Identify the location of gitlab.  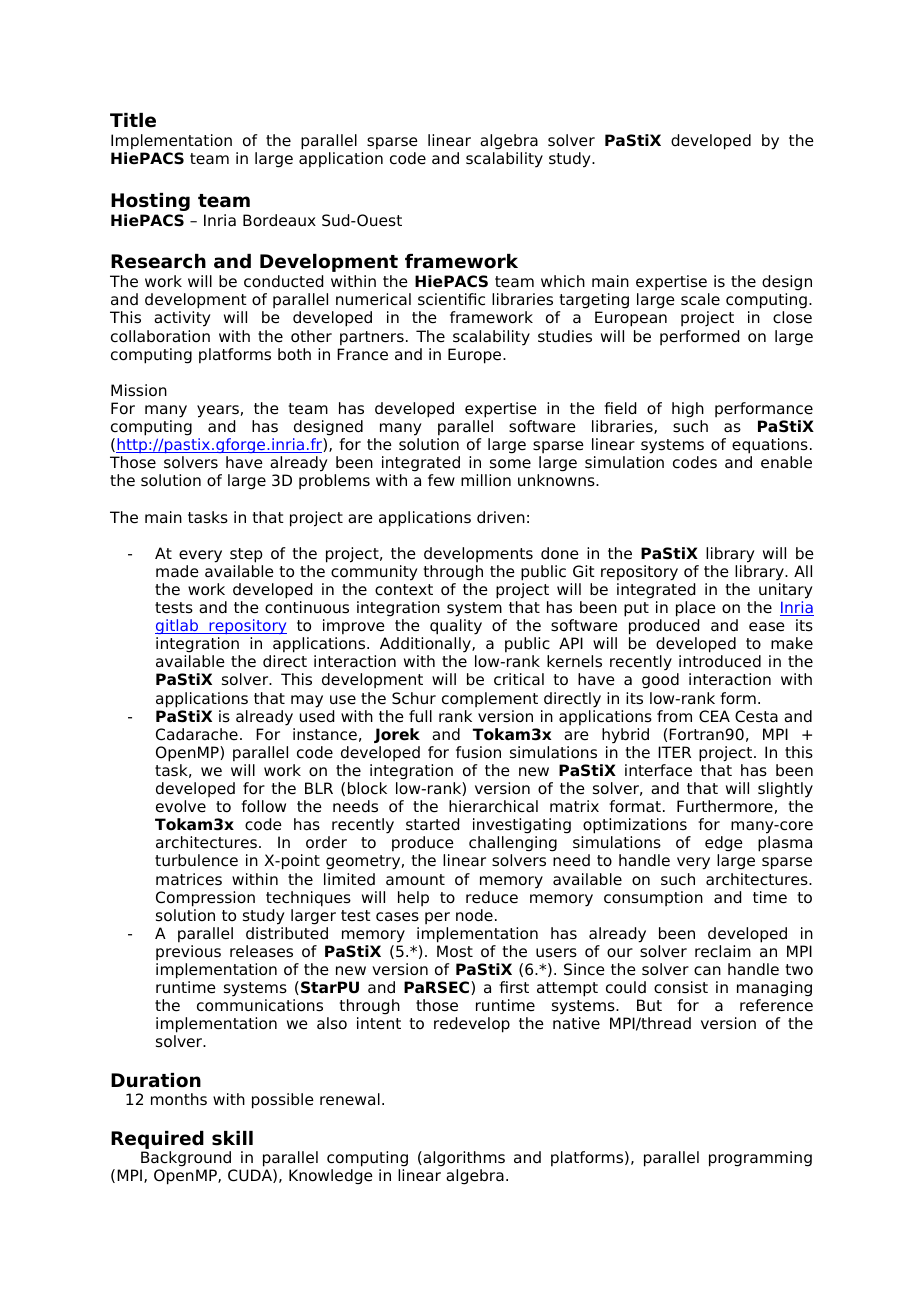
(178, 626).
